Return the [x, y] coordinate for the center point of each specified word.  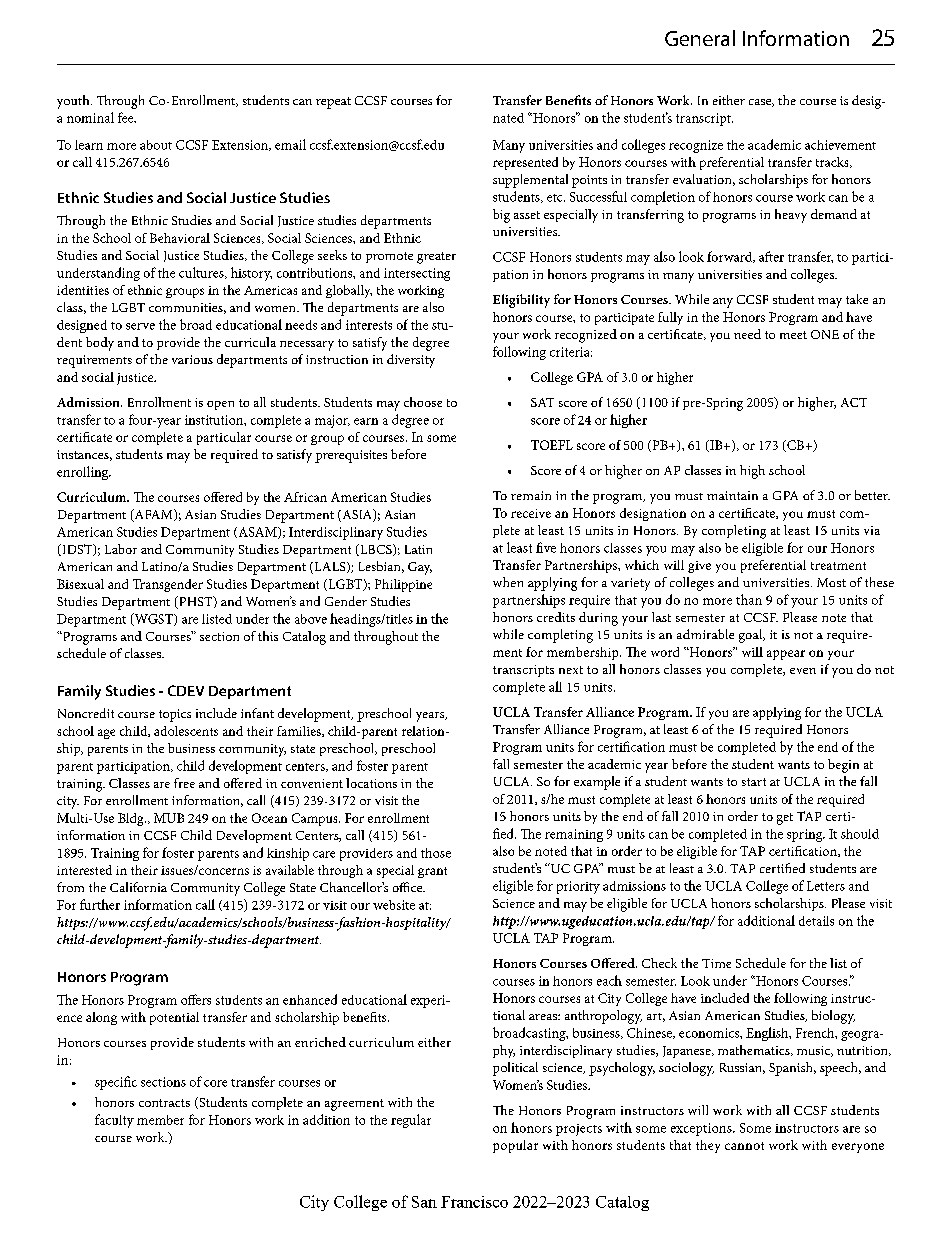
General [700, 38]
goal [752, 636]
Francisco [474, 1202]
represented [525, 163]
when [508, 582]
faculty [114, 1121]
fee [127, 117]
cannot [744, 1146]
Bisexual [80, 584]
